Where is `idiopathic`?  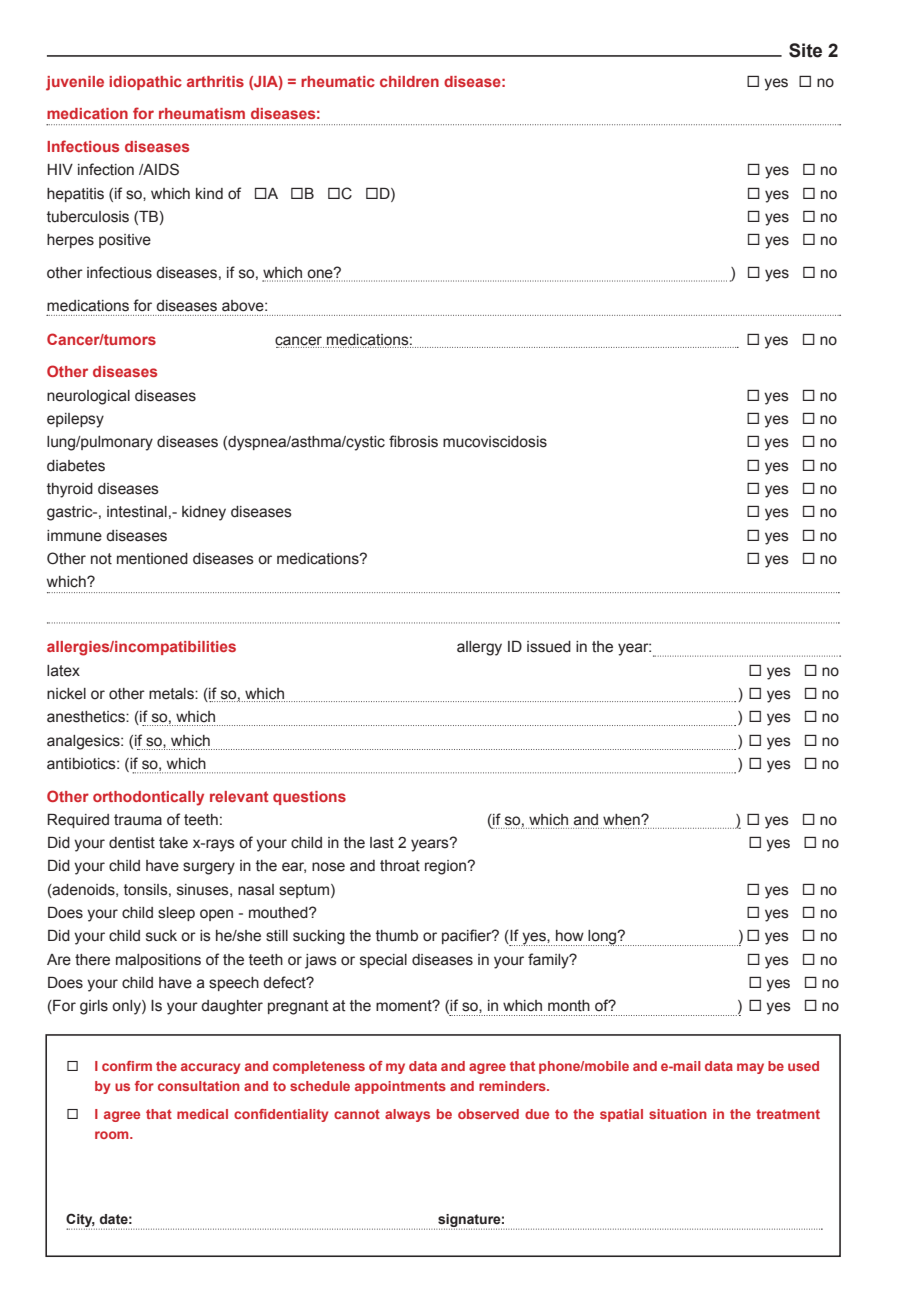 idiopathic is located at coordinates (145, 83).
